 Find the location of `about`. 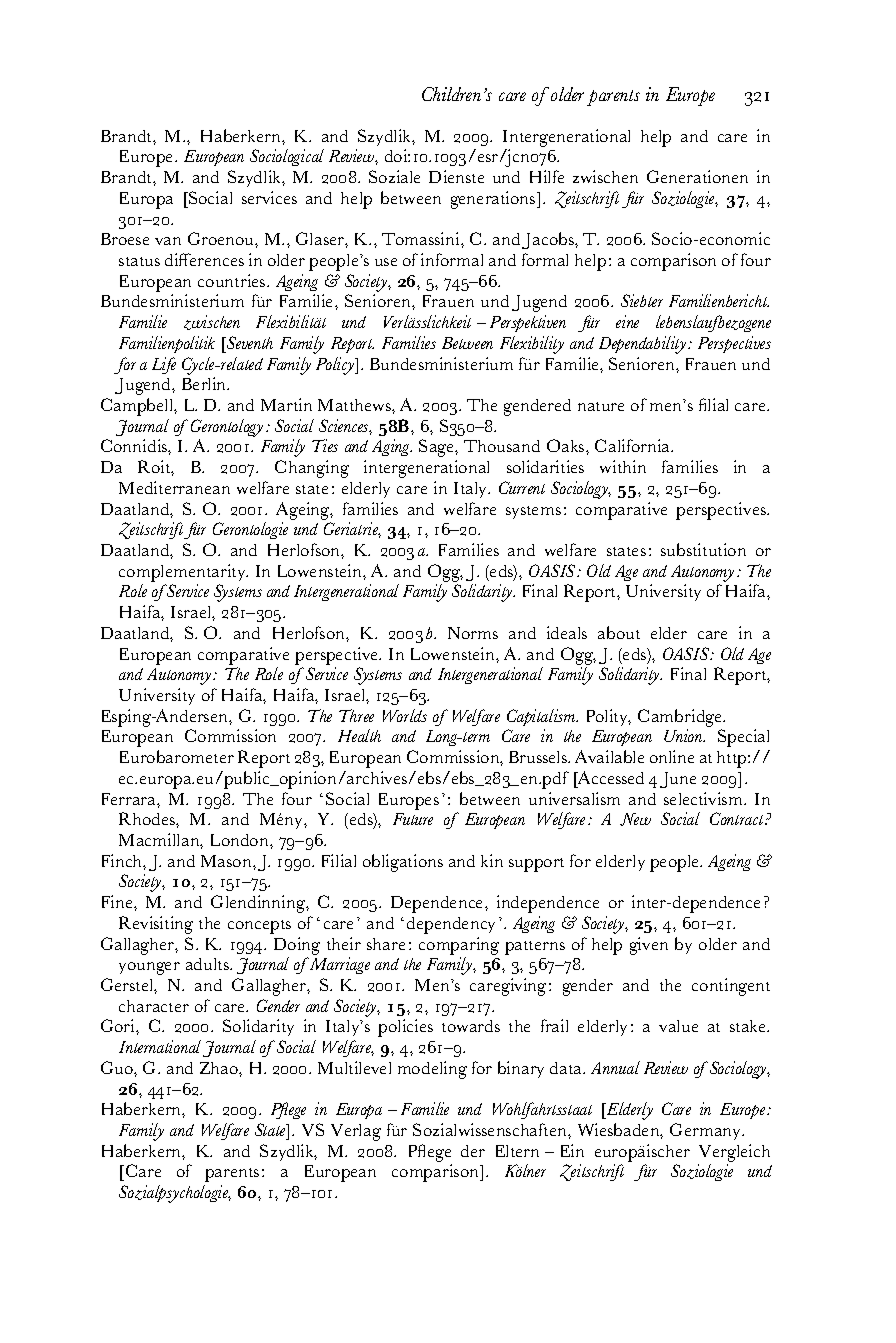

about is located at coordinates (619, 632).
